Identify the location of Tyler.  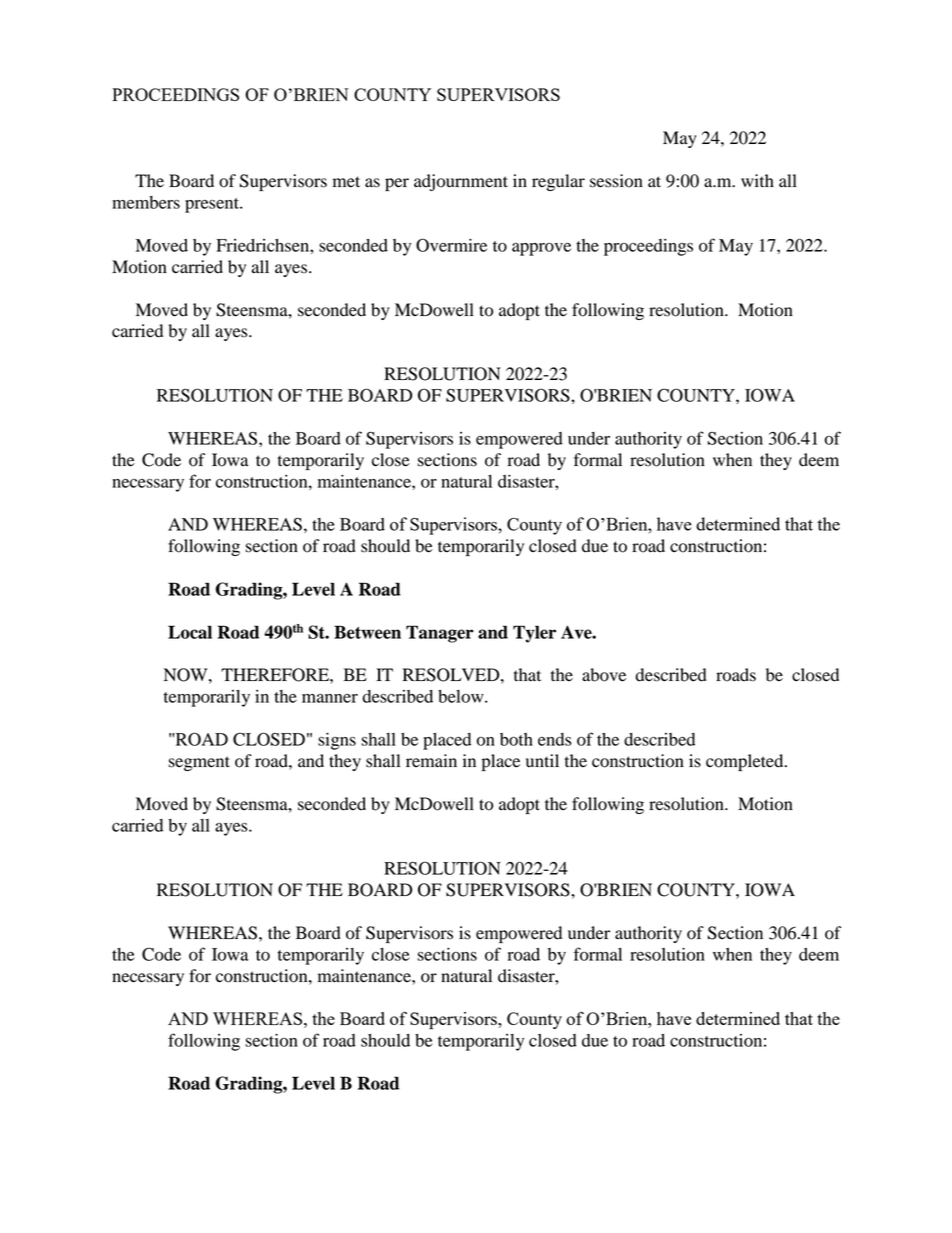
(534, 634).
